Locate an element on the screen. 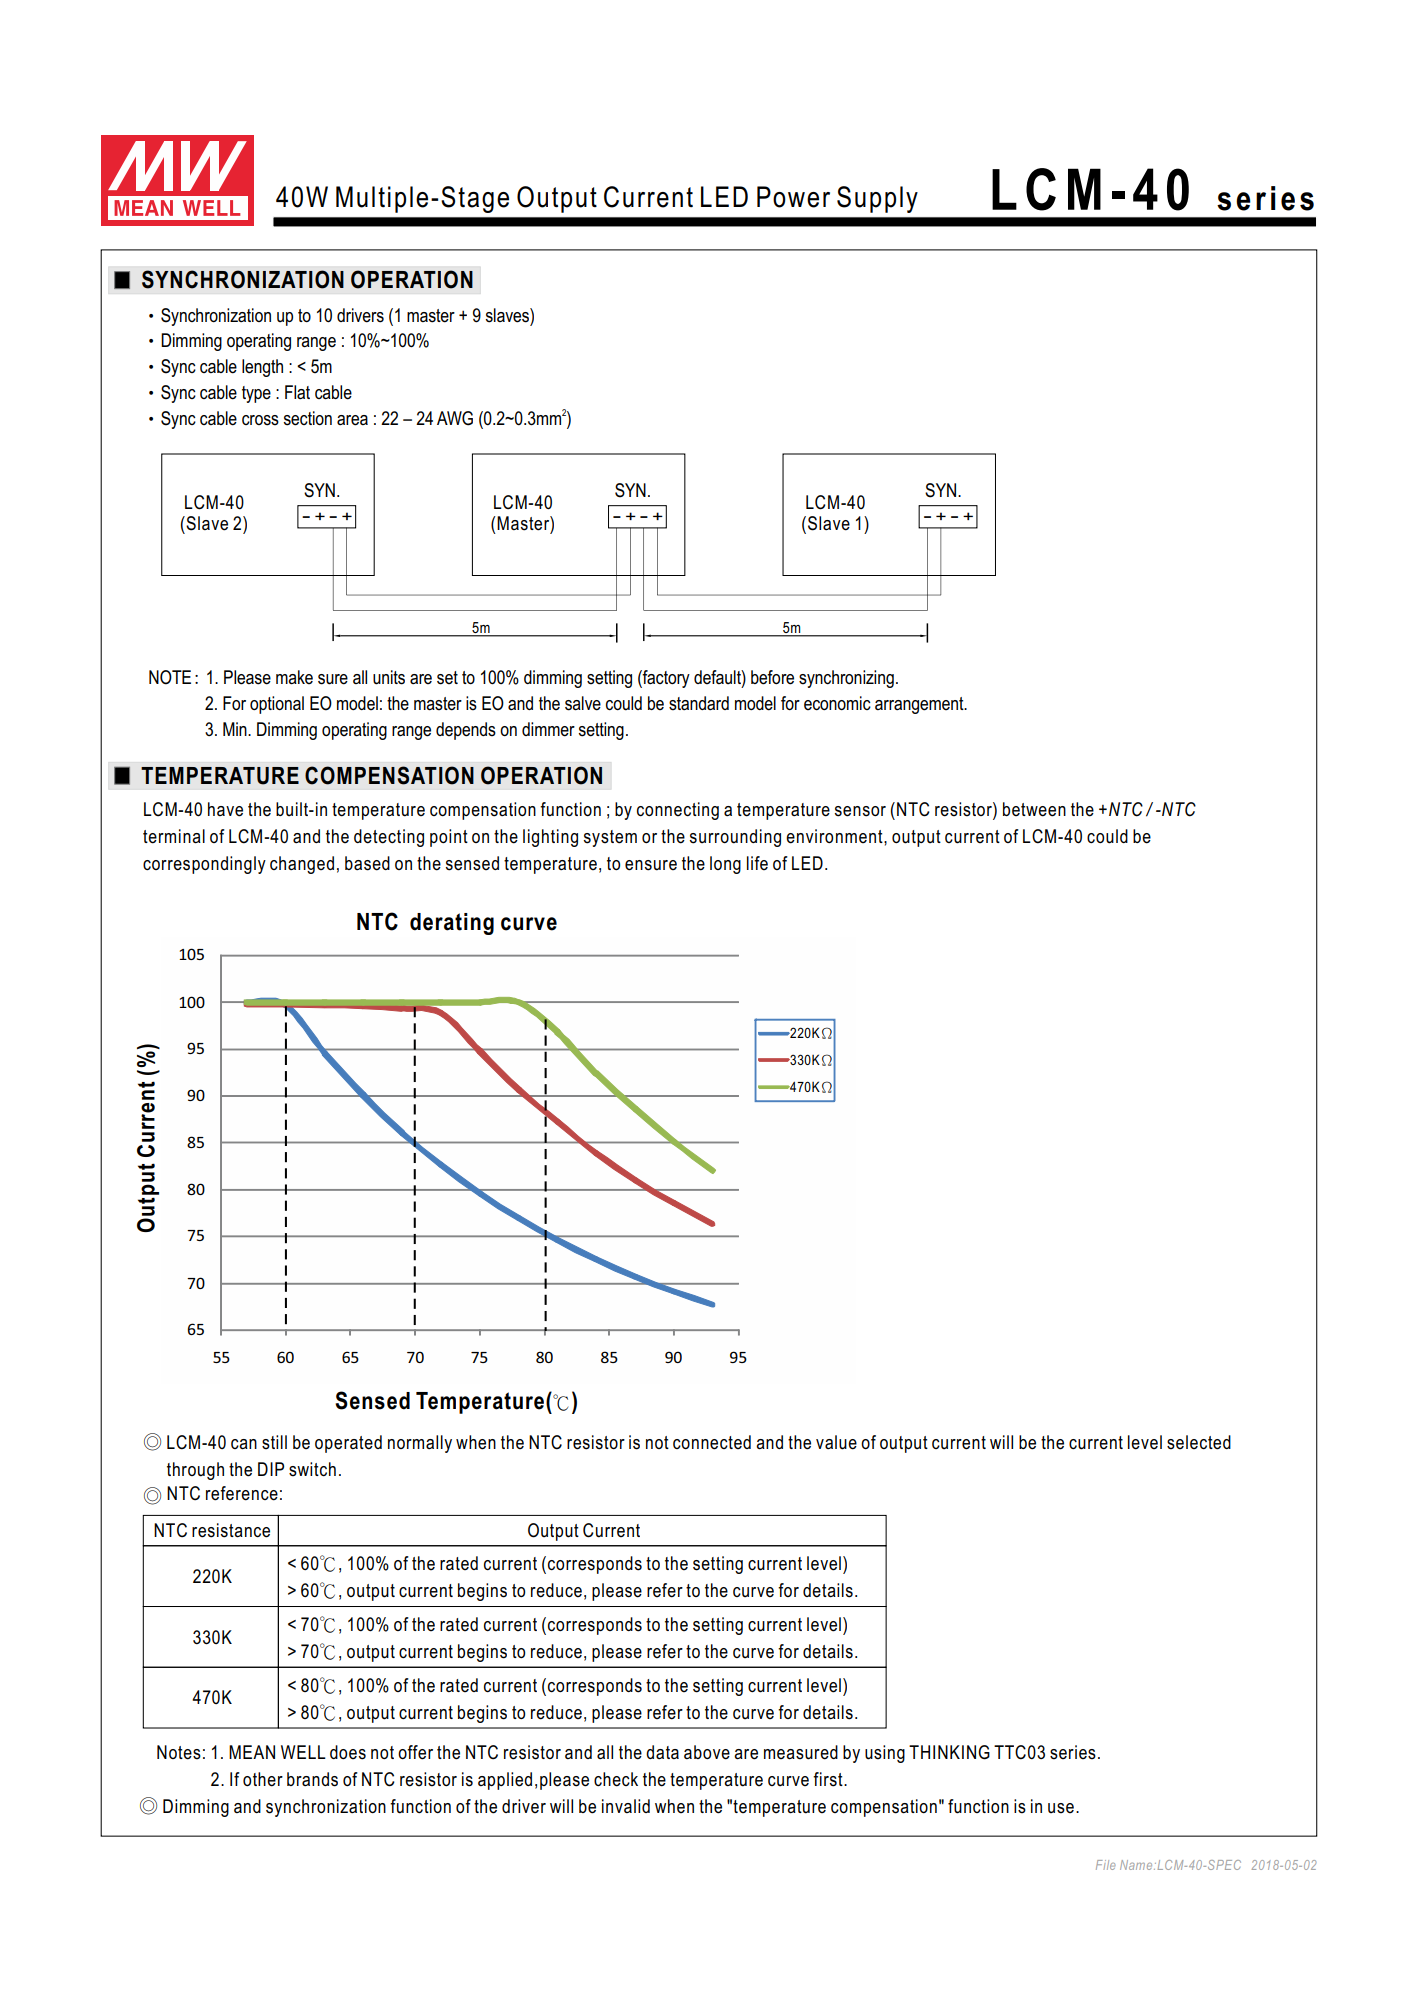 Image resolution: width=1418 pixels, height=2005 pixels. environment is located at coordinates (835, 836).
